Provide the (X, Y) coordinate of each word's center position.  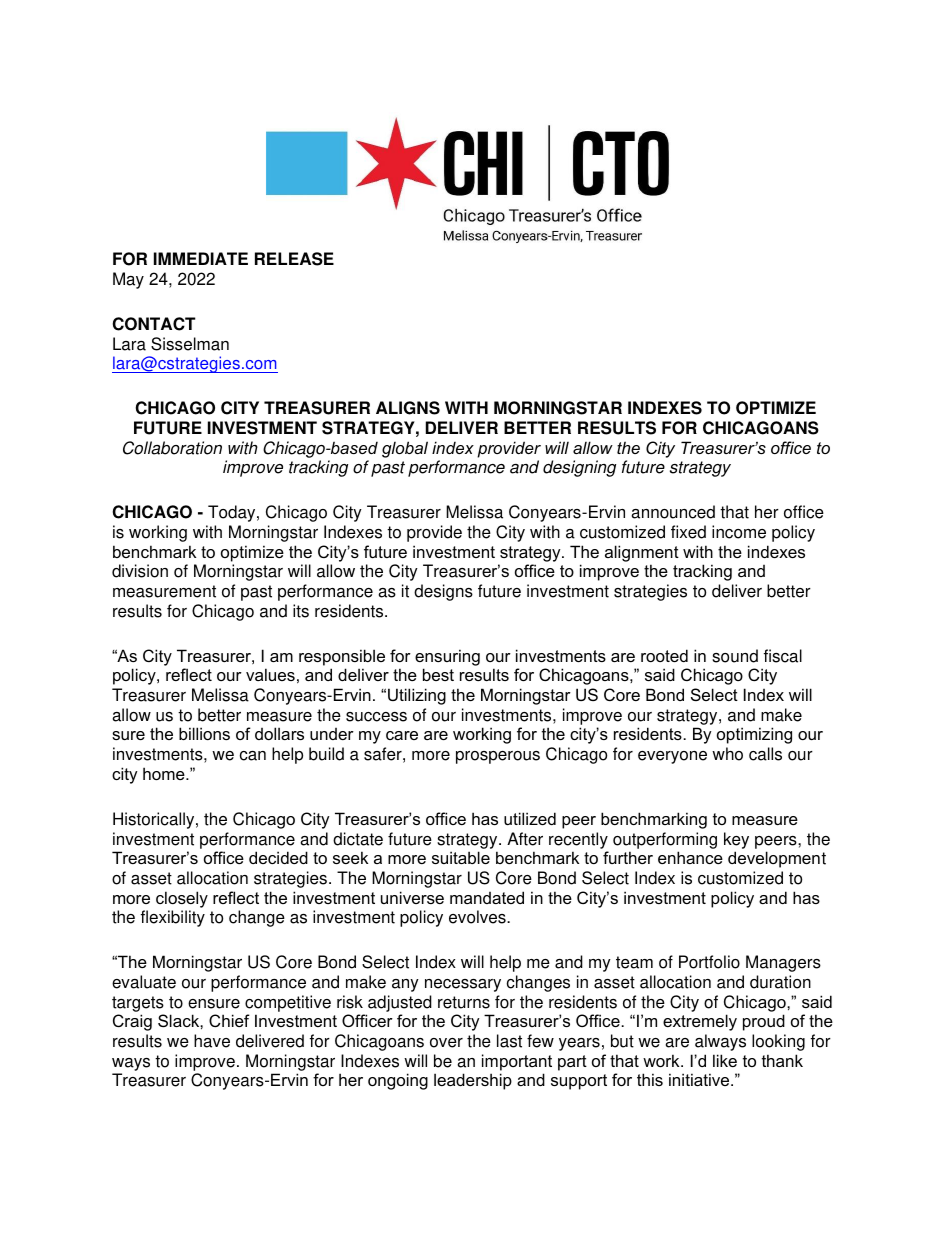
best (438, 674)
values (270, 674)
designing (579, 468)
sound (735, 656)
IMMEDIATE (201, 258)
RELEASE (294, 259)
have (212, 1041)
